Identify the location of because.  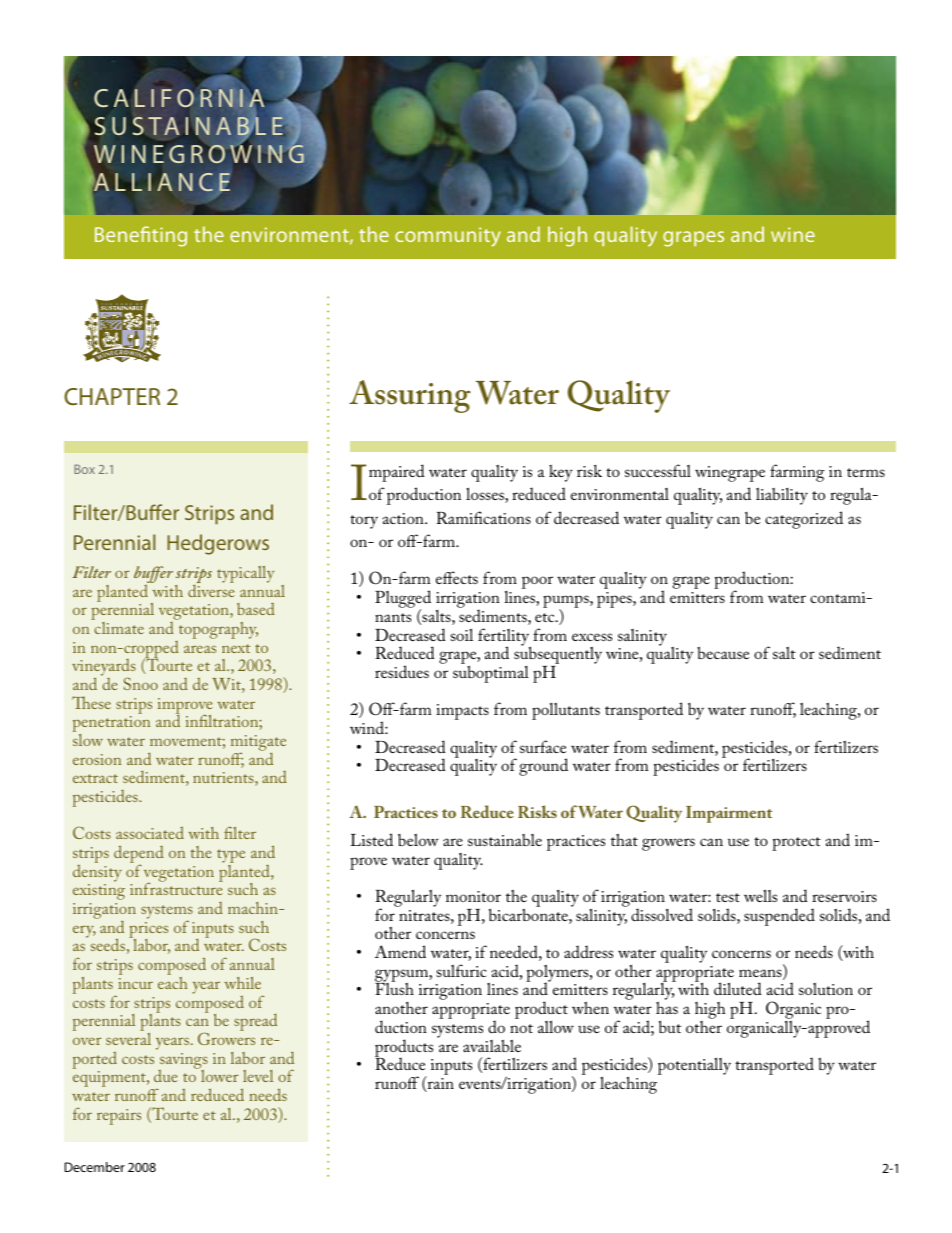
(723, 653).
